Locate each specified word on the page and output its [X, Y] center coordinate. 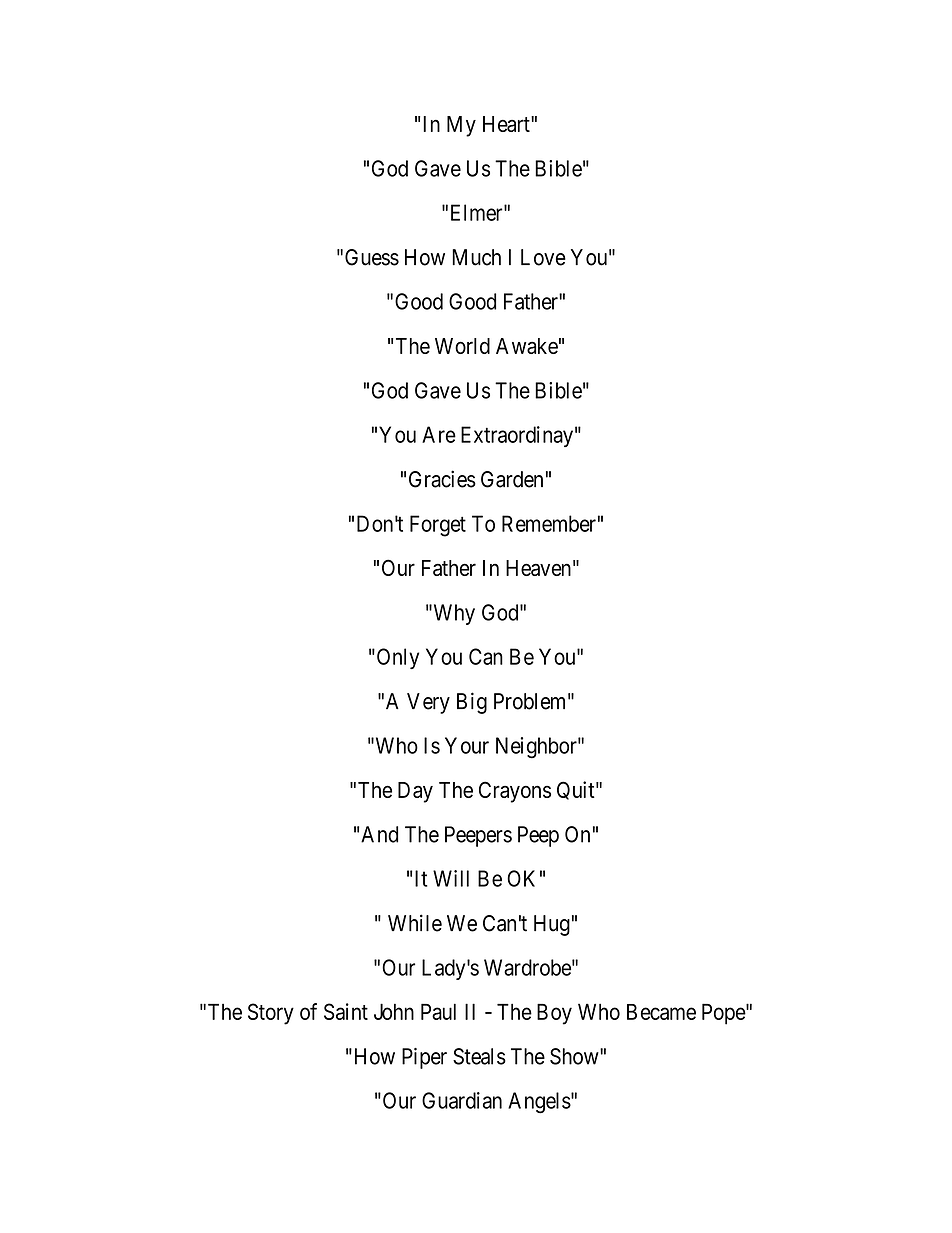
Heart [507, 124]
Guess [372, 257]
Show [575, 1056]
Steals [479, 1056]
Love [543, 257]
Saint [346, 1011]
